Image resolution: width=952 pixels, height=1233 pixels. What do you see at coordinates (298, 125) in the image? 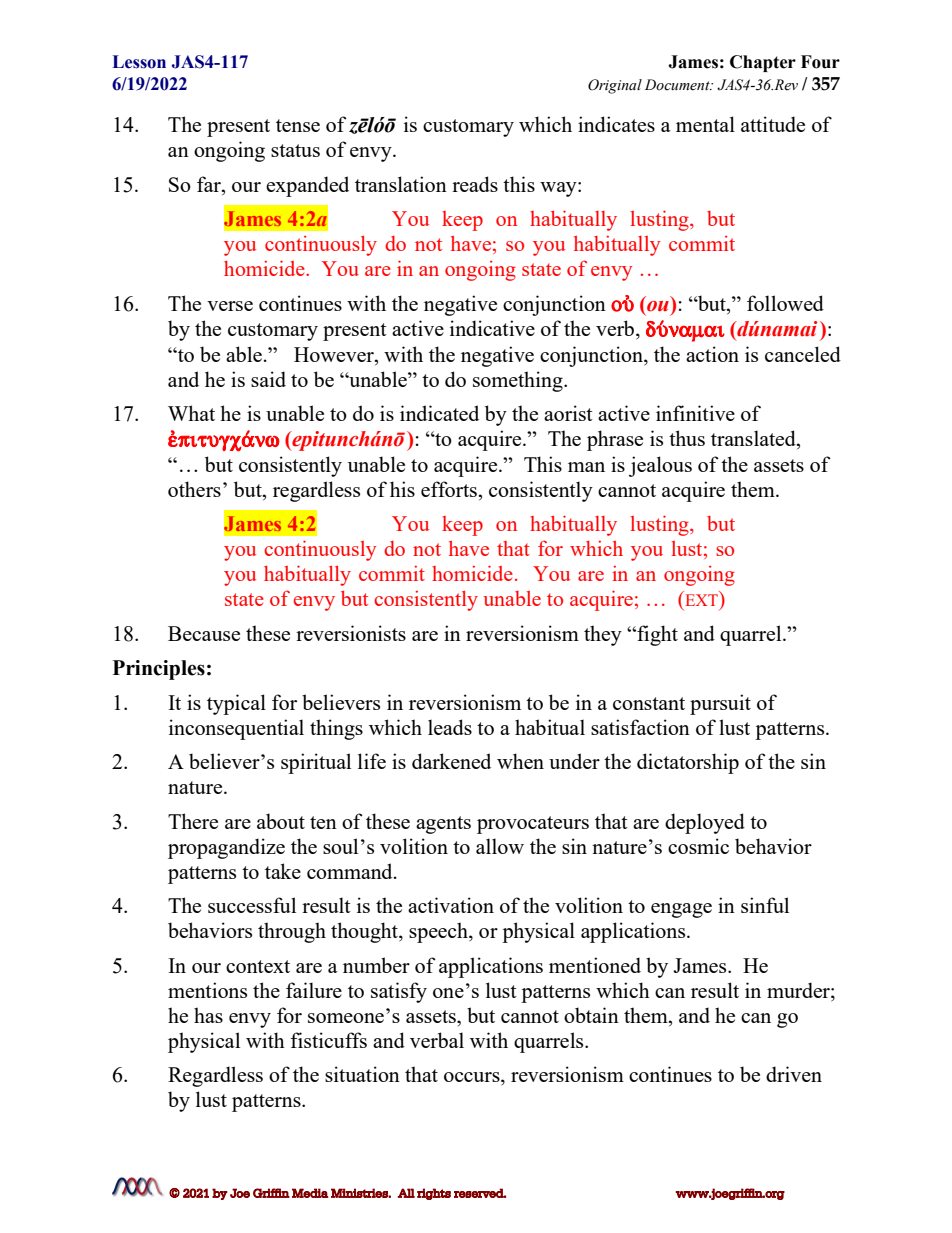
I see `tense` at bounding box center [298, 125].
